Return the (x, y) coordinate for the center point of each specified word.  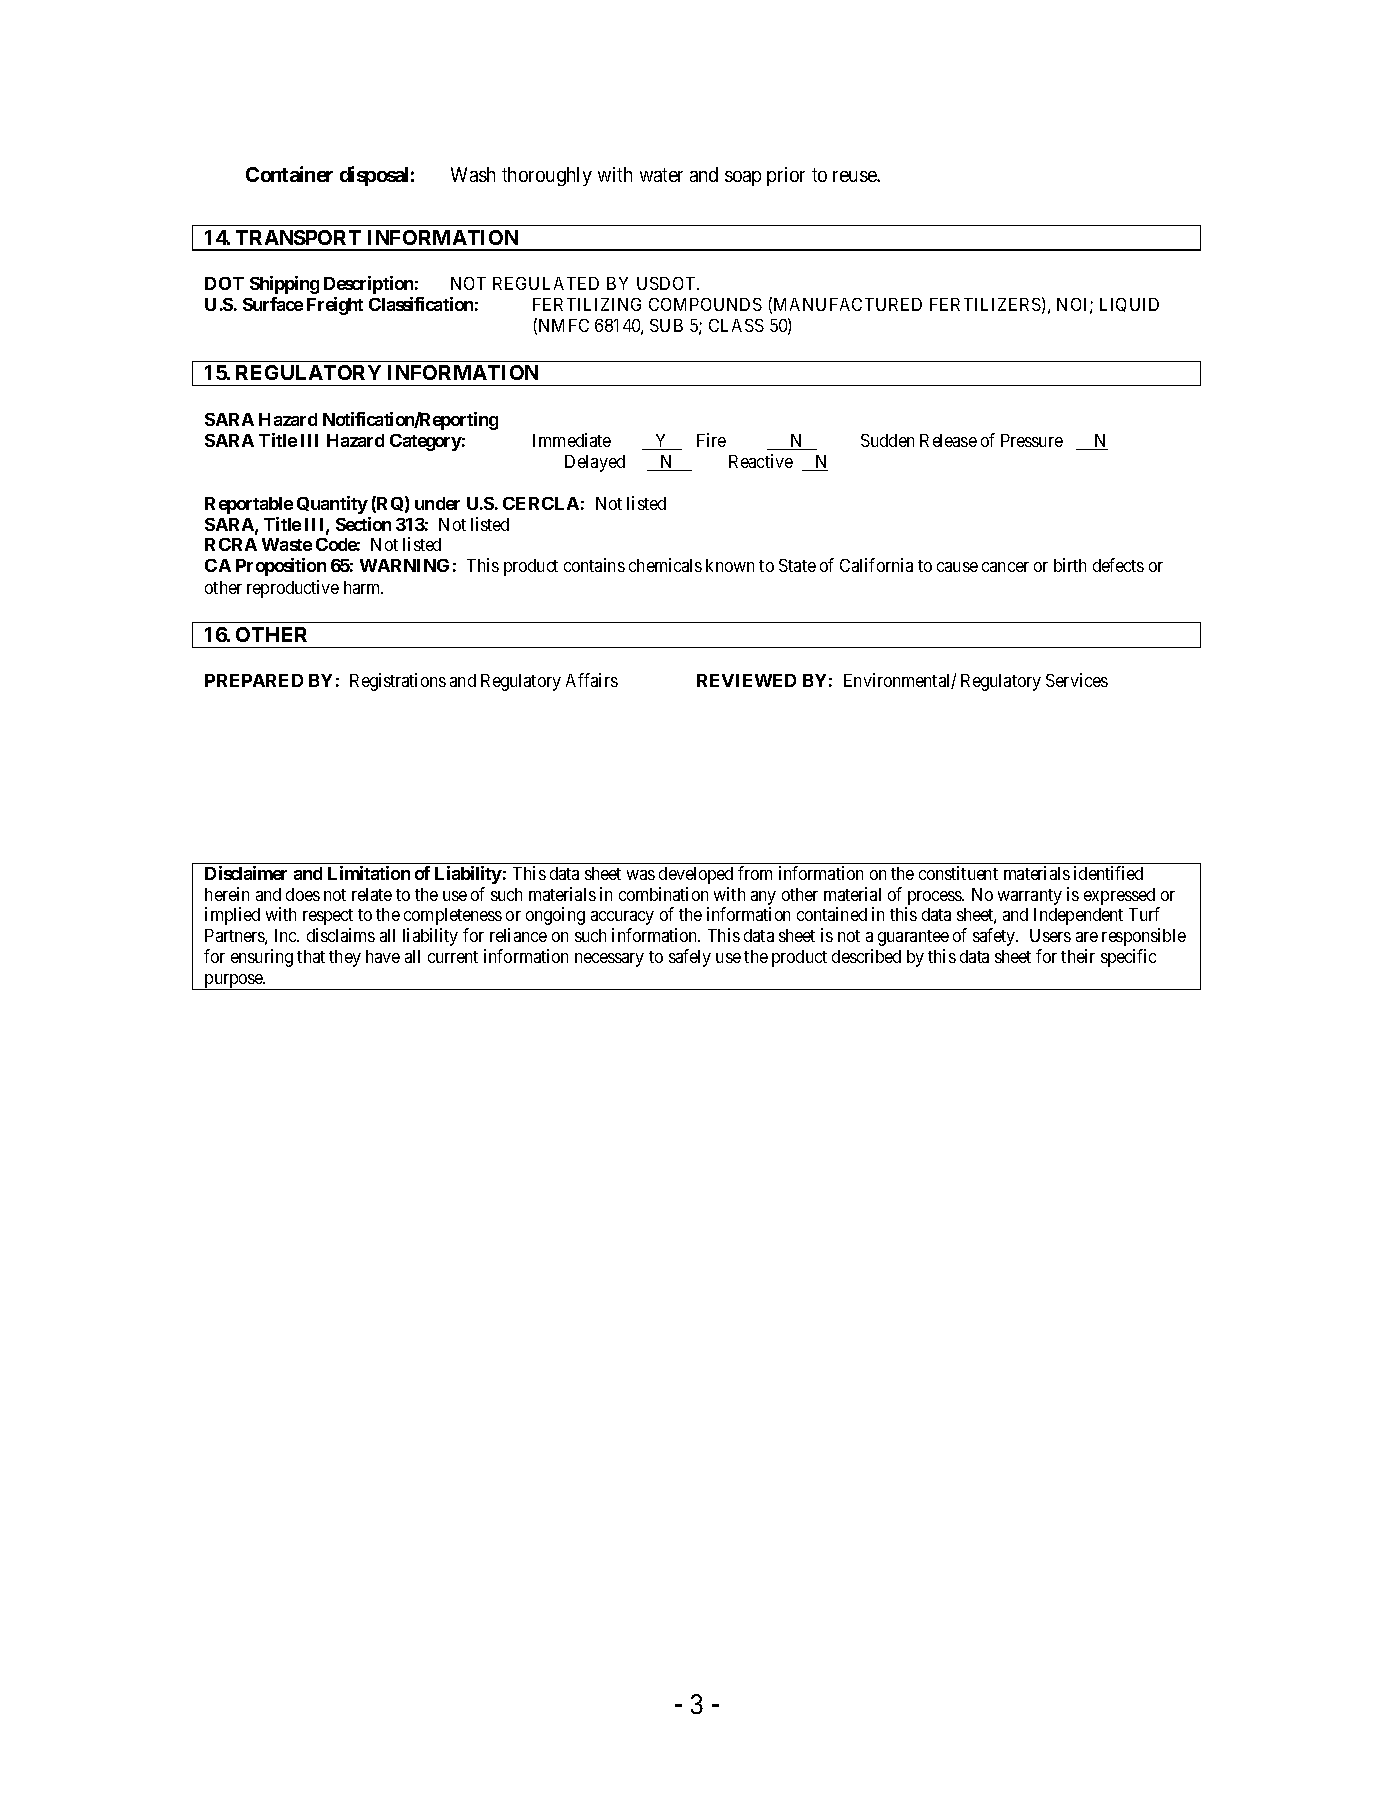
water (661, 175)
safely (690, 958)
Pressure (1032, 440)
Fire (711, 440)
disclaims (341, 935)
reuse (855, 176)
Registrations (398, 682)
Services (1077, 680)
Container (289, 174)
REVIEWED (746, 680)
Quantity (332, 505)
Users (1050, 935)
